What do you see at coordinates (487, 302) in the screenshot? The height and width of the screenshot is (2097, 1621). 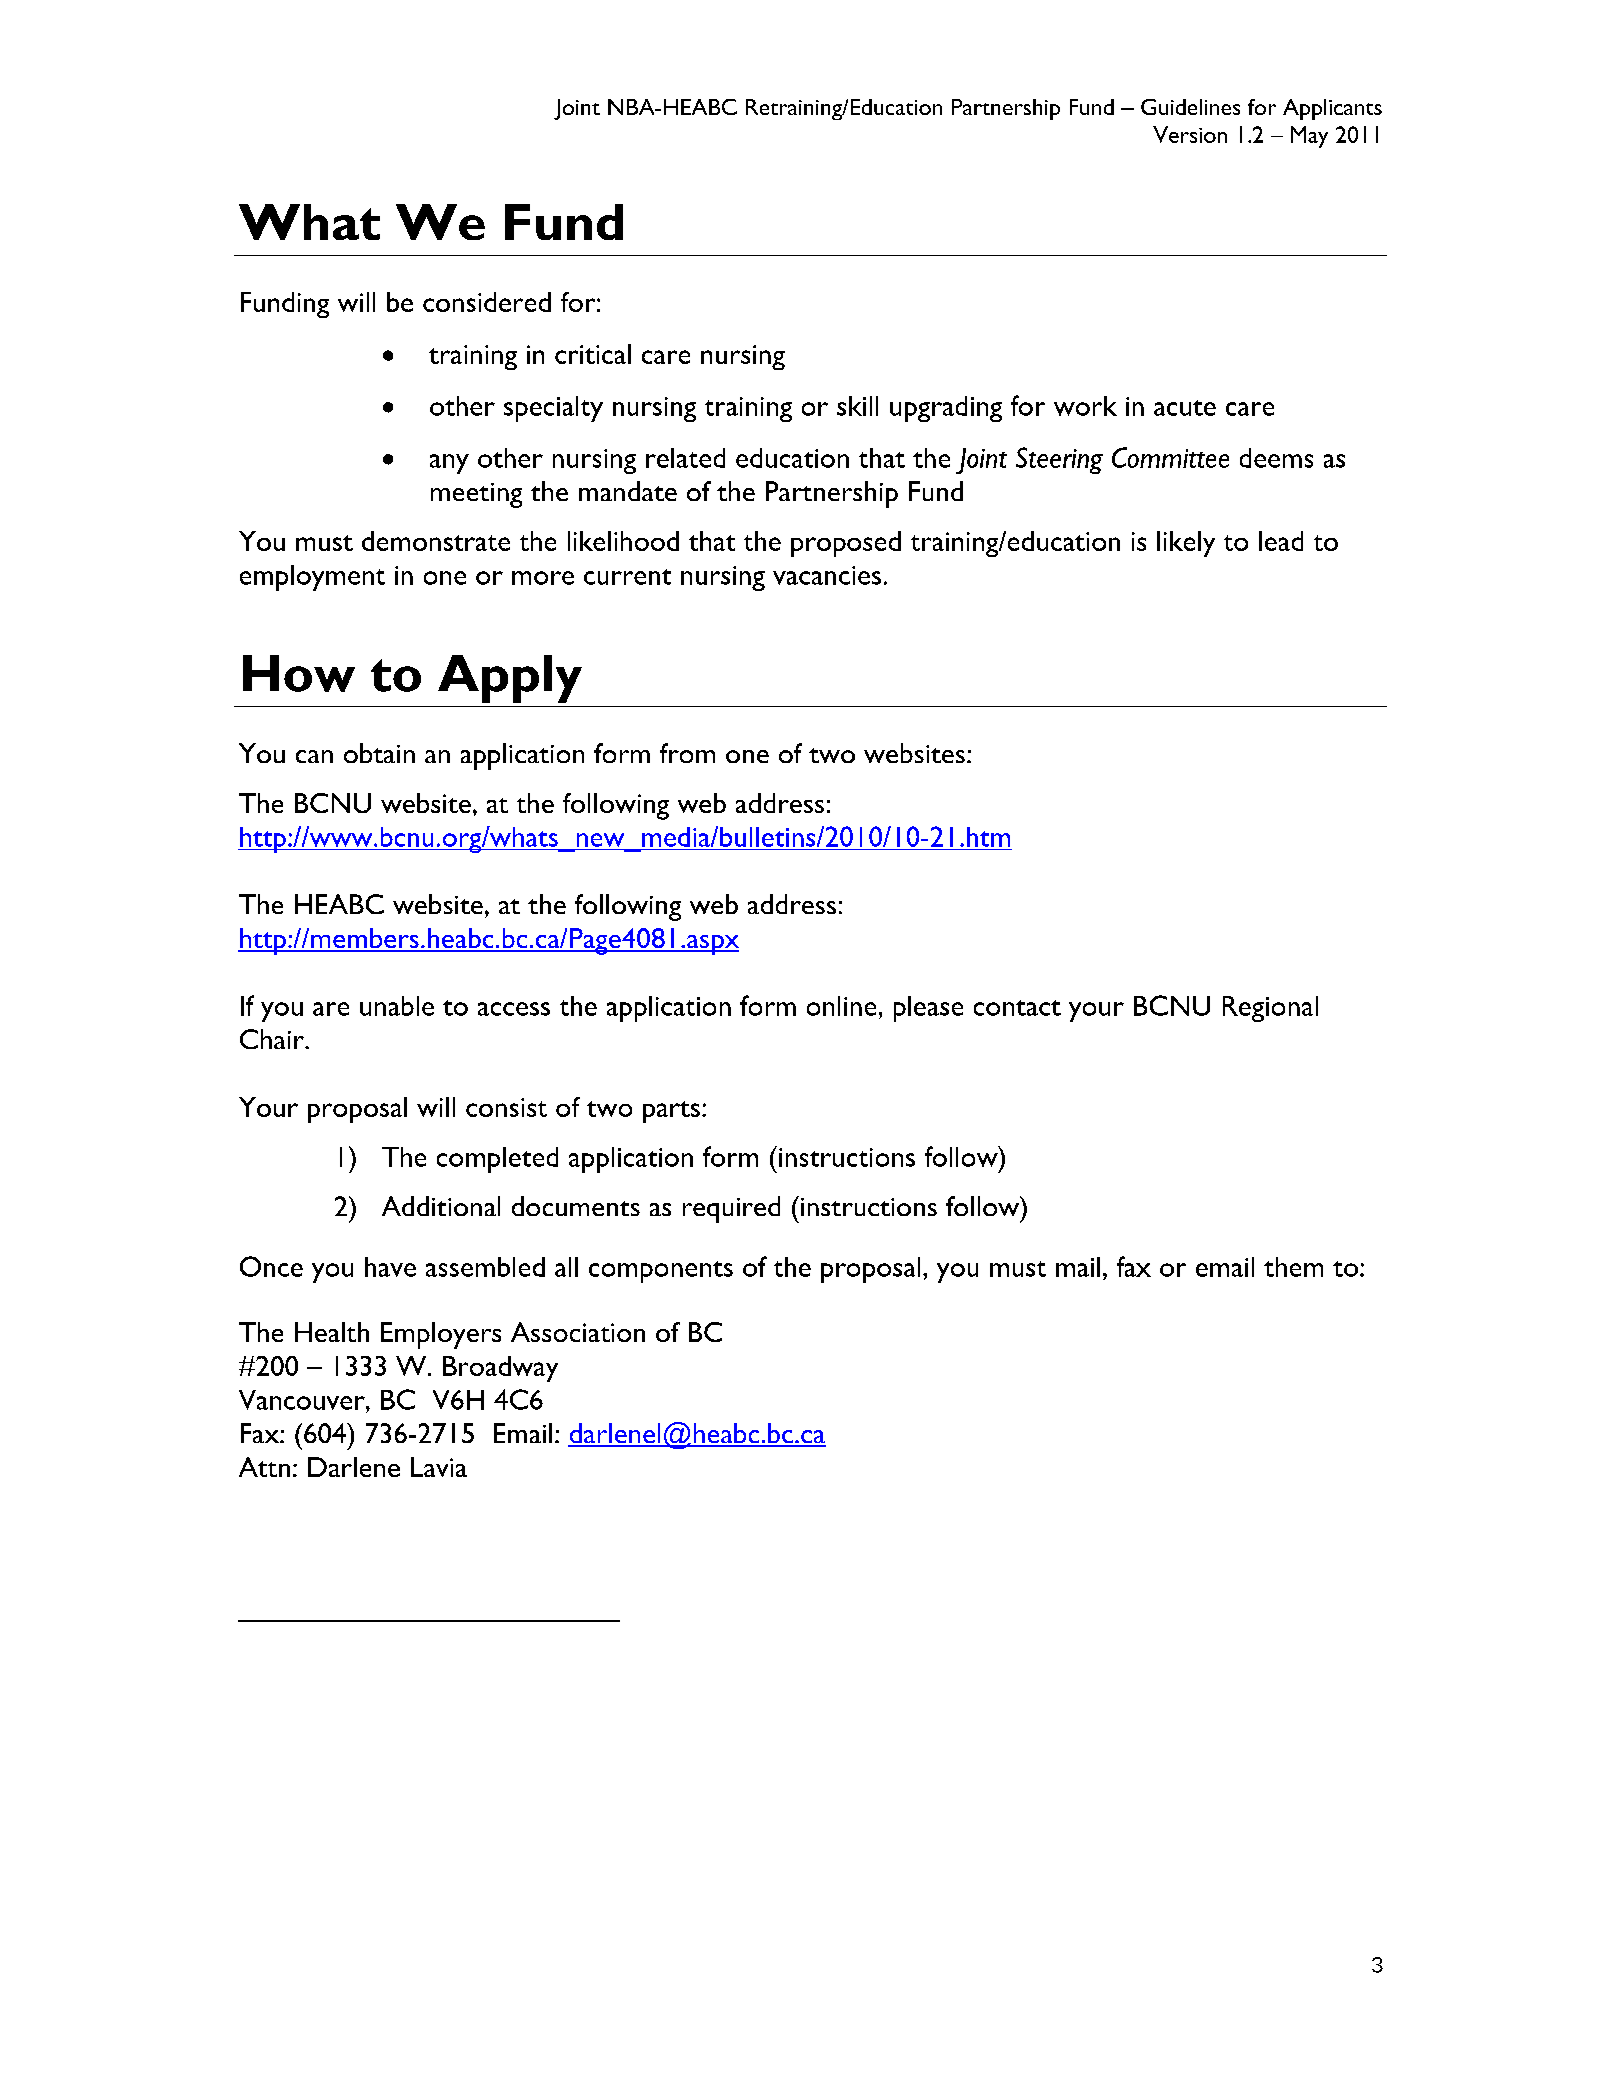 I see `considered` at bounding box center [487, 302].
